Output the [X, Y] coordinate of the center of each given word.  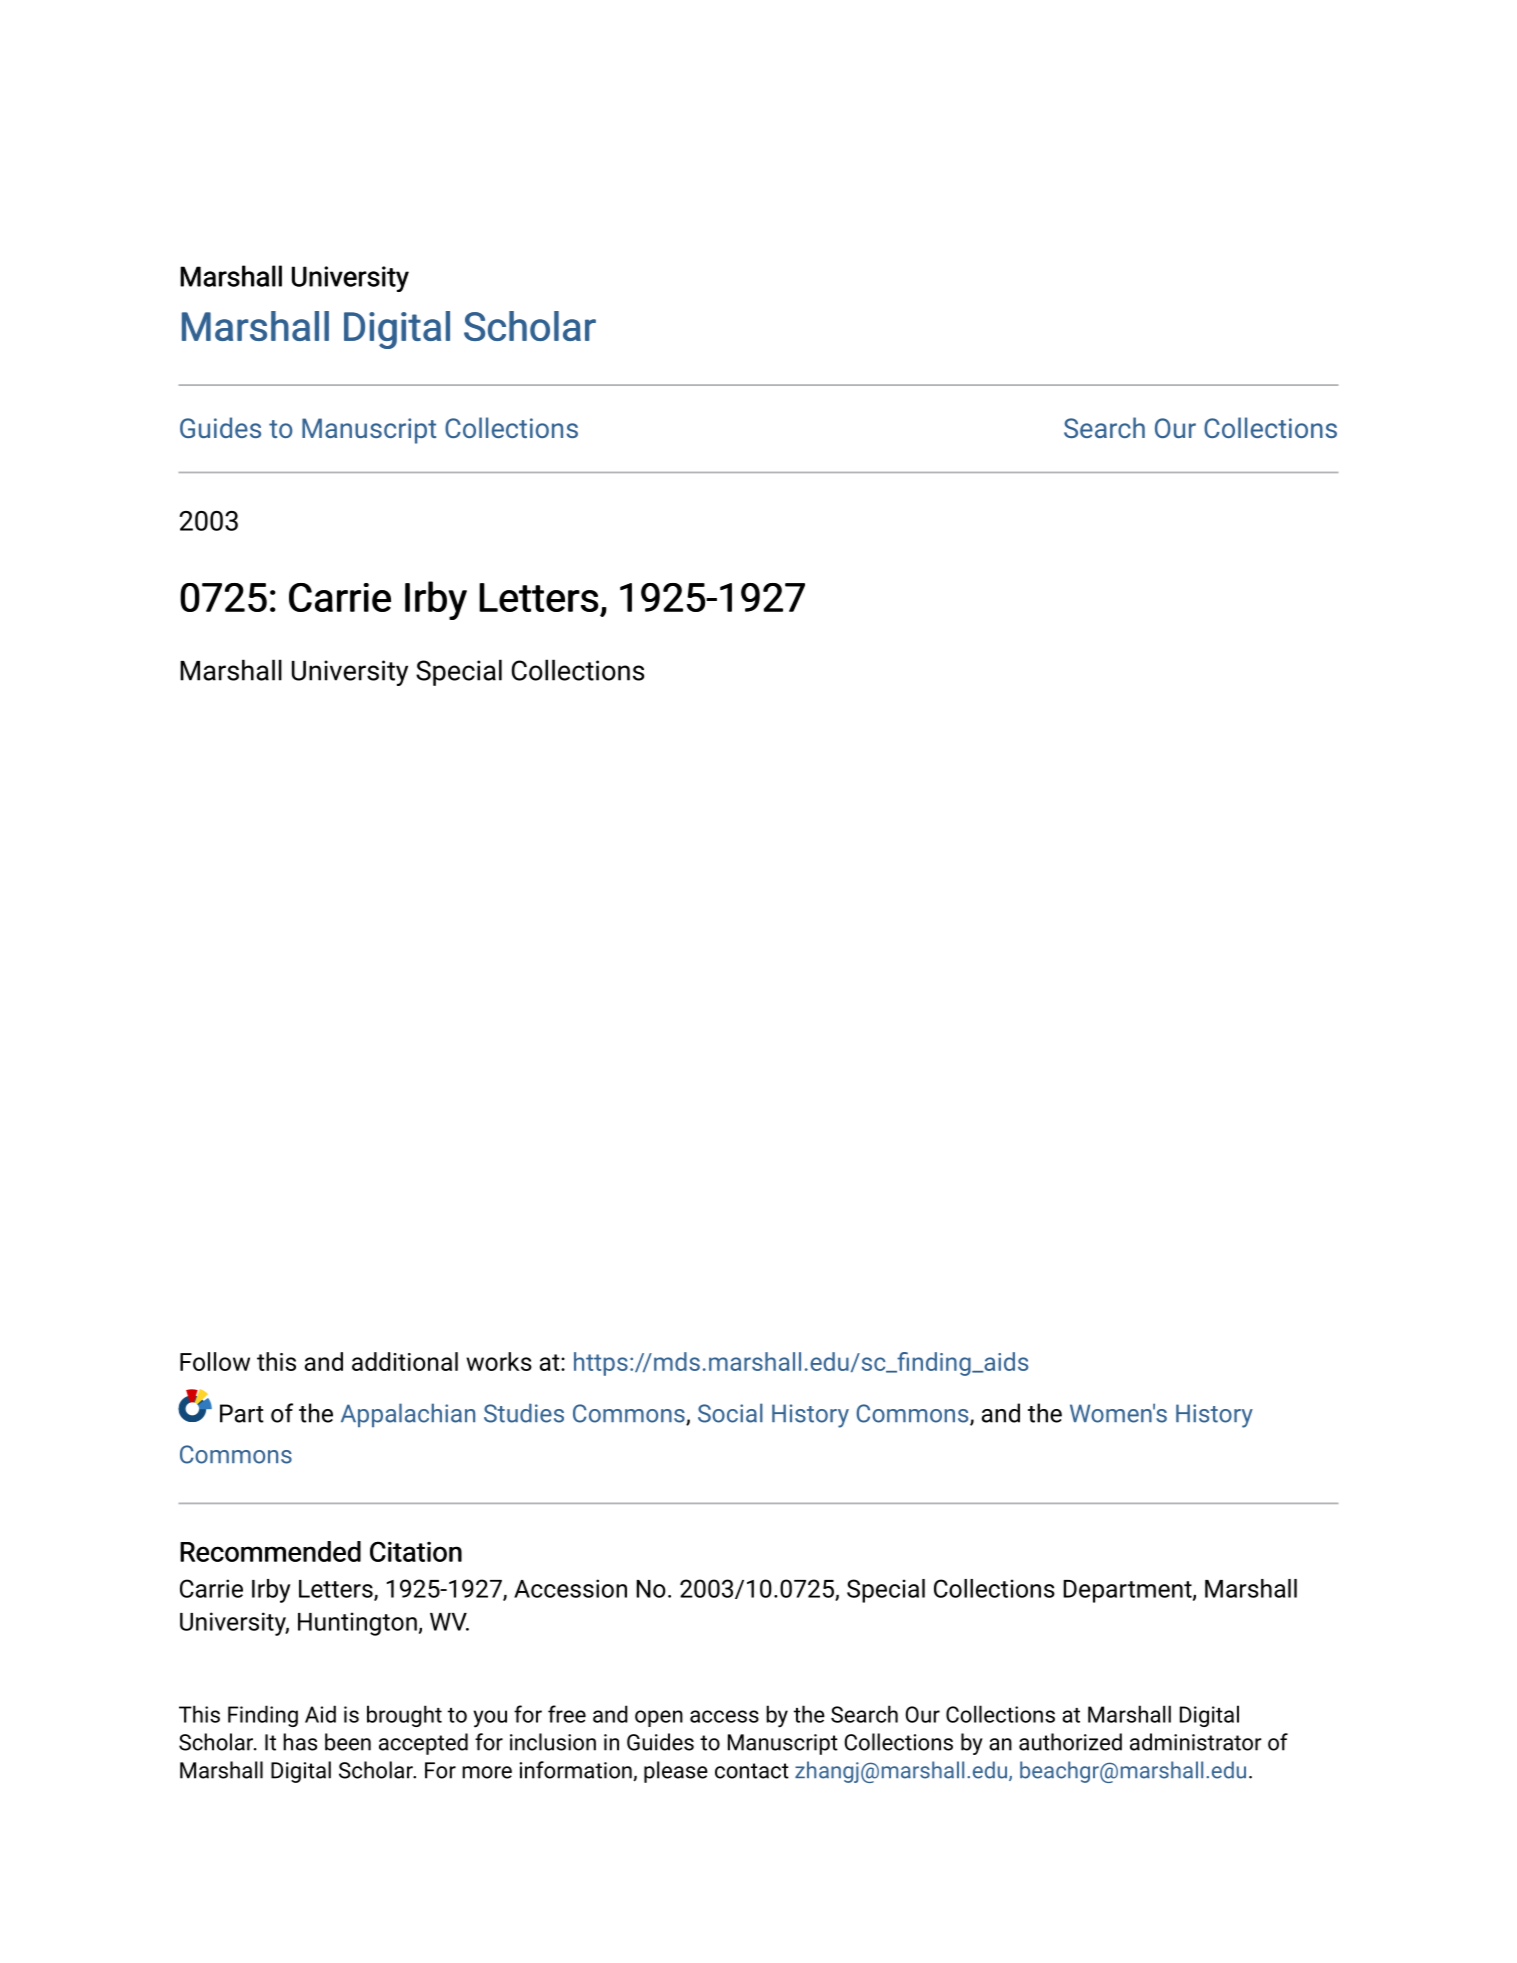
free [567, 1714]
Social [730, 1413]
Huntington [357, 1624]
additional [405, 1361]
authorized [1070, 1742]
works [499, 1361]
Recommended [270, 1551]
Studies [524, 1413]
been [348, 1742]
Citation [416, 1551]
